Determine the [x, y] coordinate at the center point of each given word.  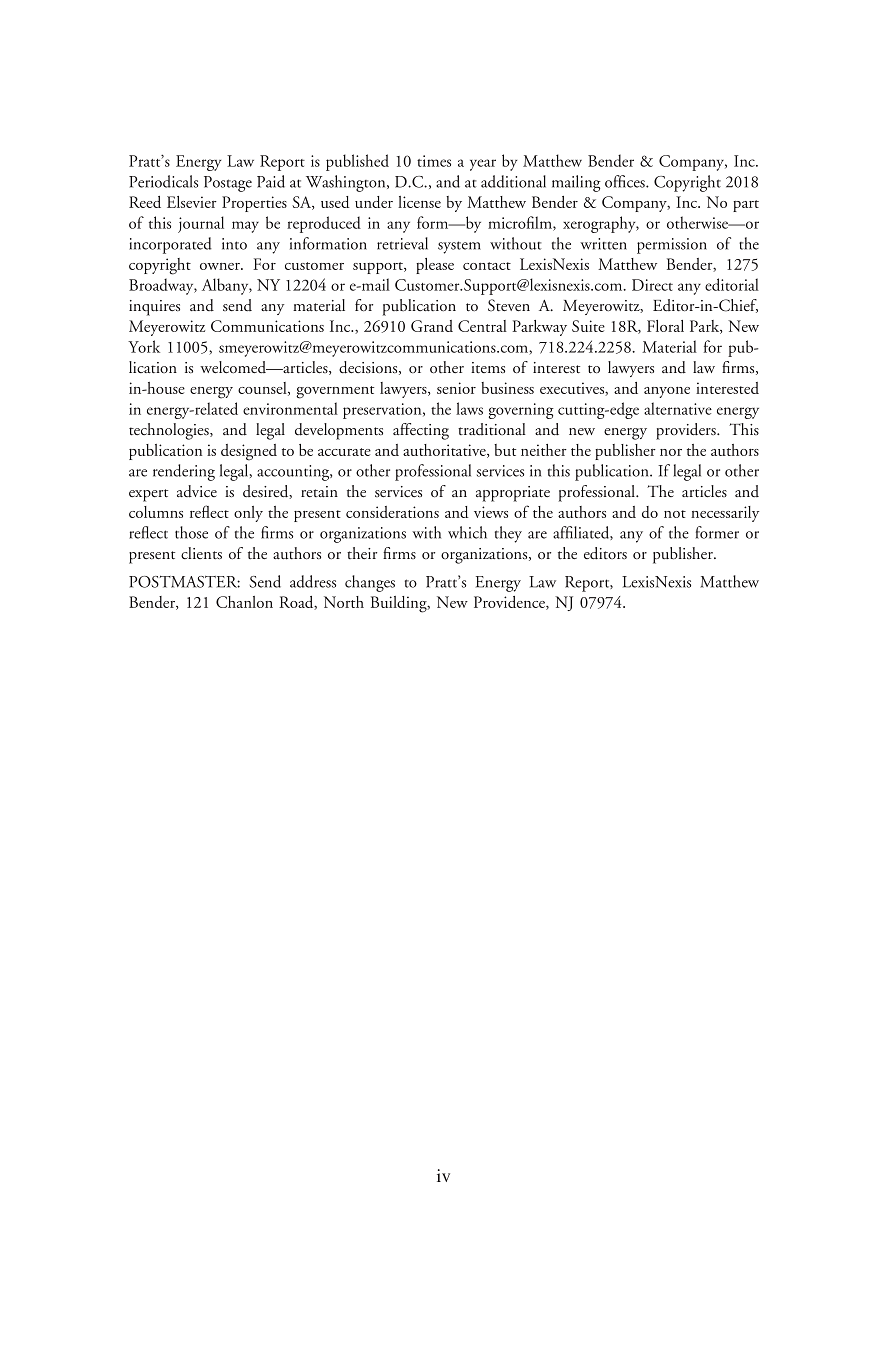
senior [456, 388]
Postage [228, 184]
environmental [290, 408]
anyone [667, 392]
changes [370, 583]
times [434, 161]
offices [626, 181]
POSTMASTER [184, 582]
